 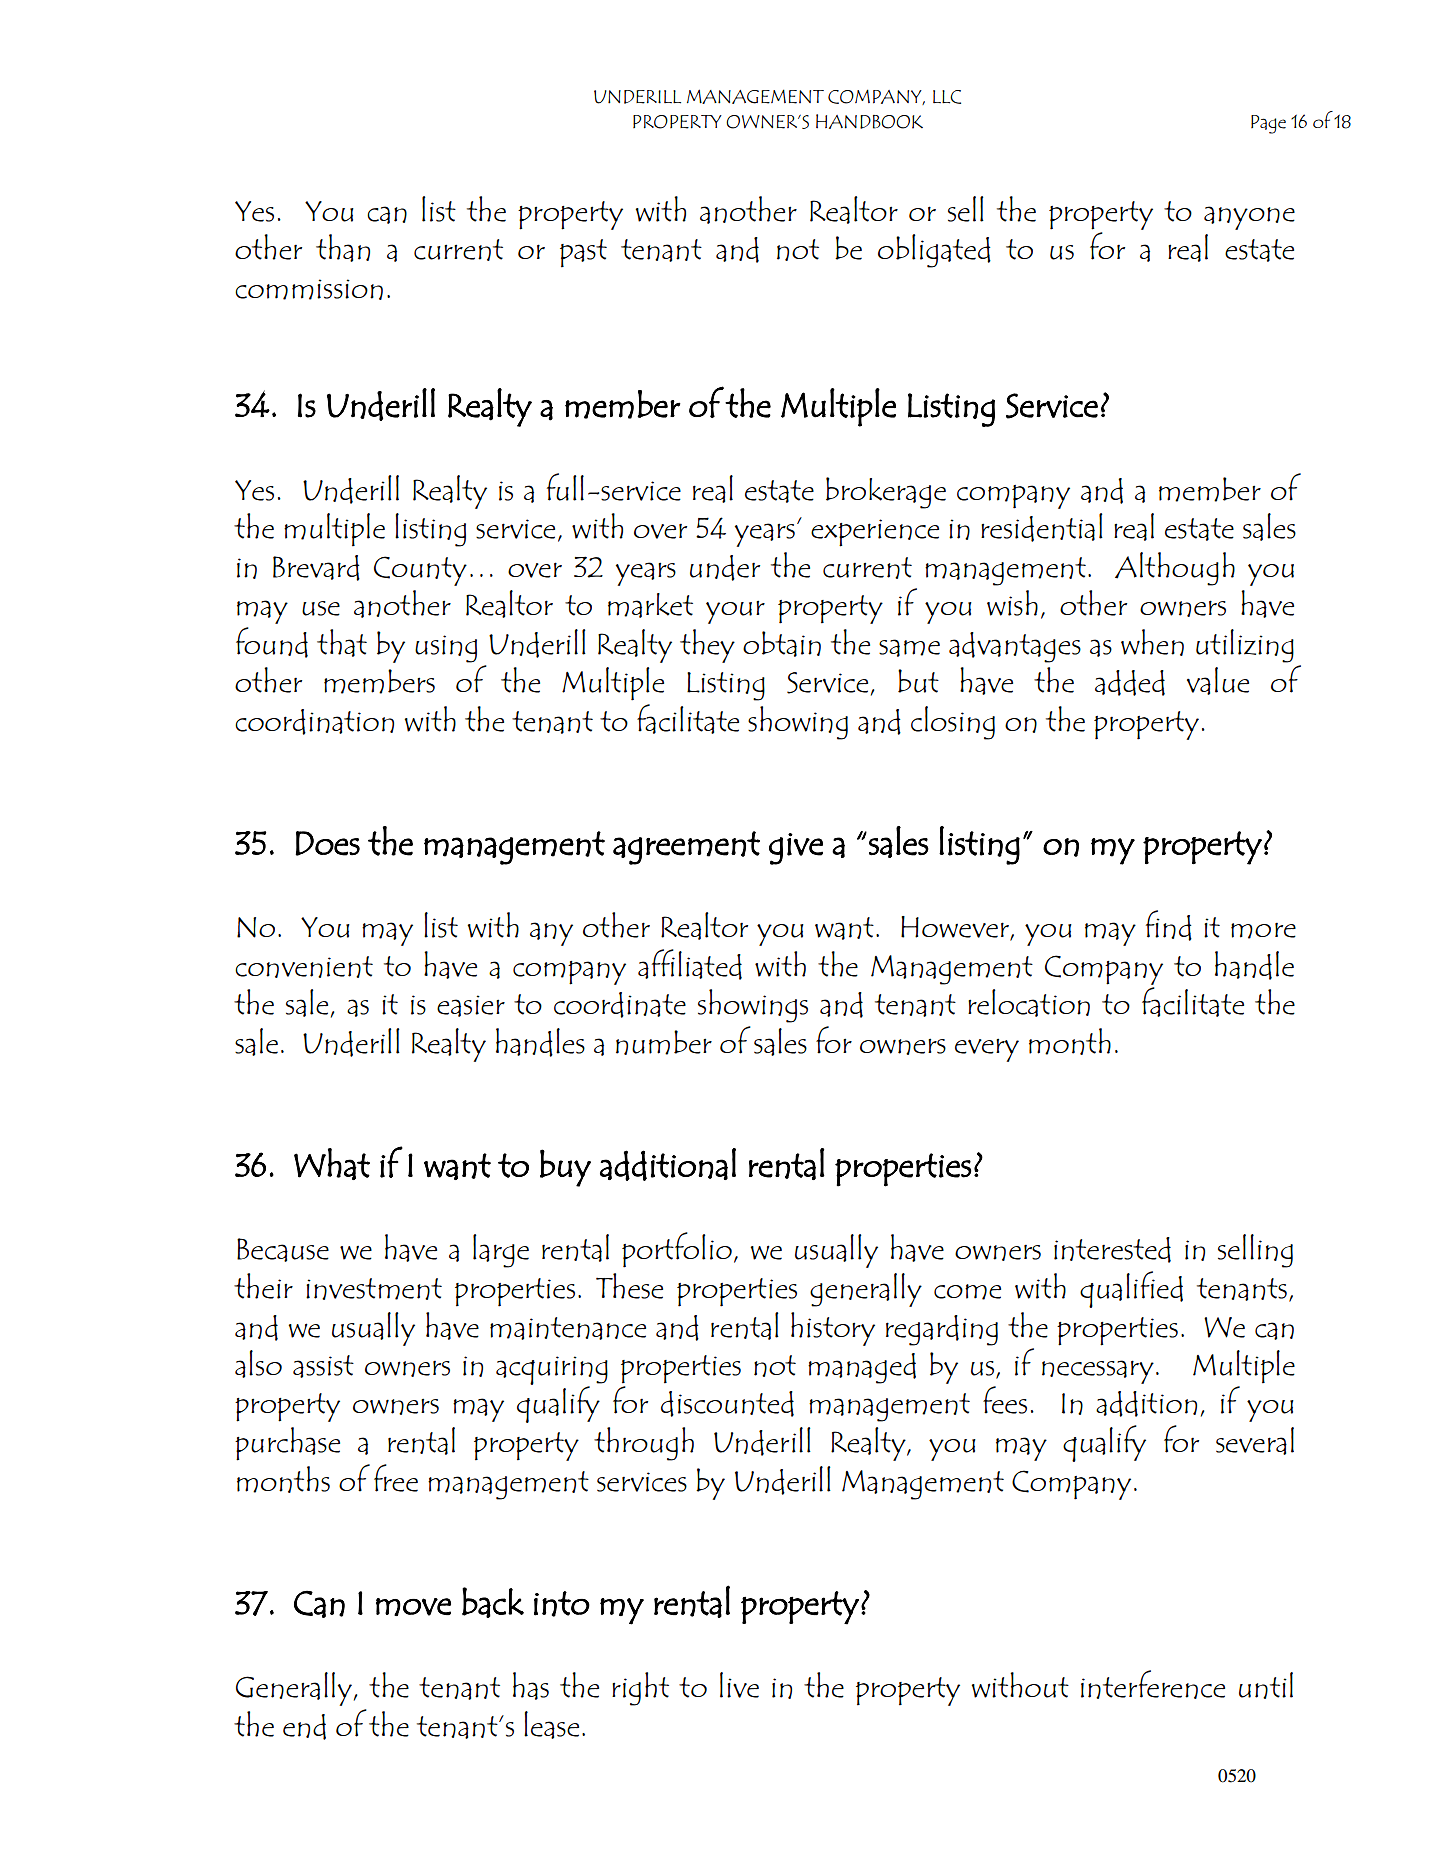 What do you see at coordinates (327, 843) in the screenshot?
I see `Does` at bounding box center [327, 843].
